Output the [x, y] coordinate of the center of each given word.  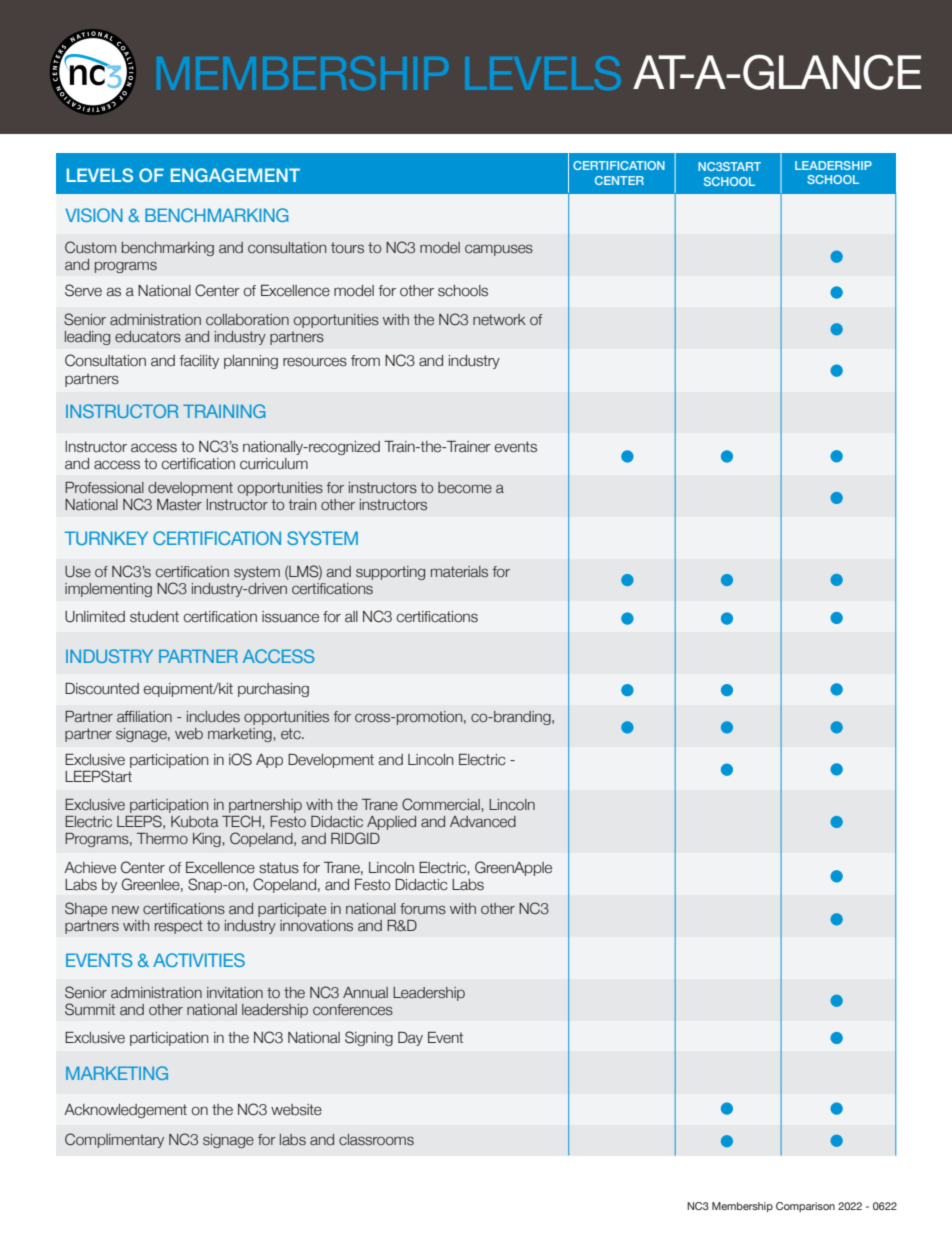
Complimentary [114, 1140]
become [465, 488]
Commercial [442, 804]
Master [179, 505]
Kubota [195, 822]
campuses [499, 250]
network [499, 320]
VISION [94, 215]
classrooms [376, 1140]
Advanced [483, 822]
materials [459, 572]
